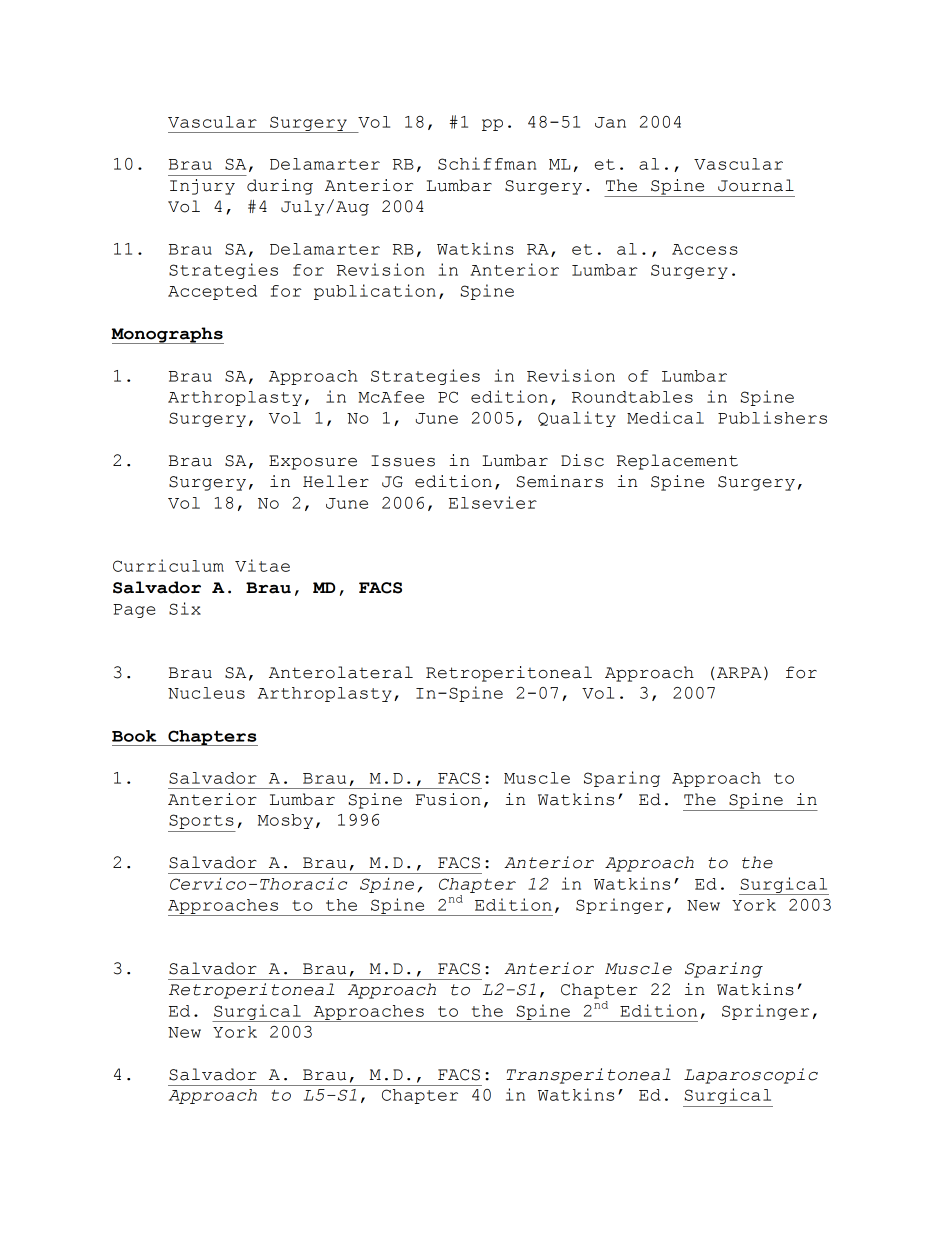  Describe the element at coordinates (206, 693) in the screenshot. I see `Nucleus` at that location.
